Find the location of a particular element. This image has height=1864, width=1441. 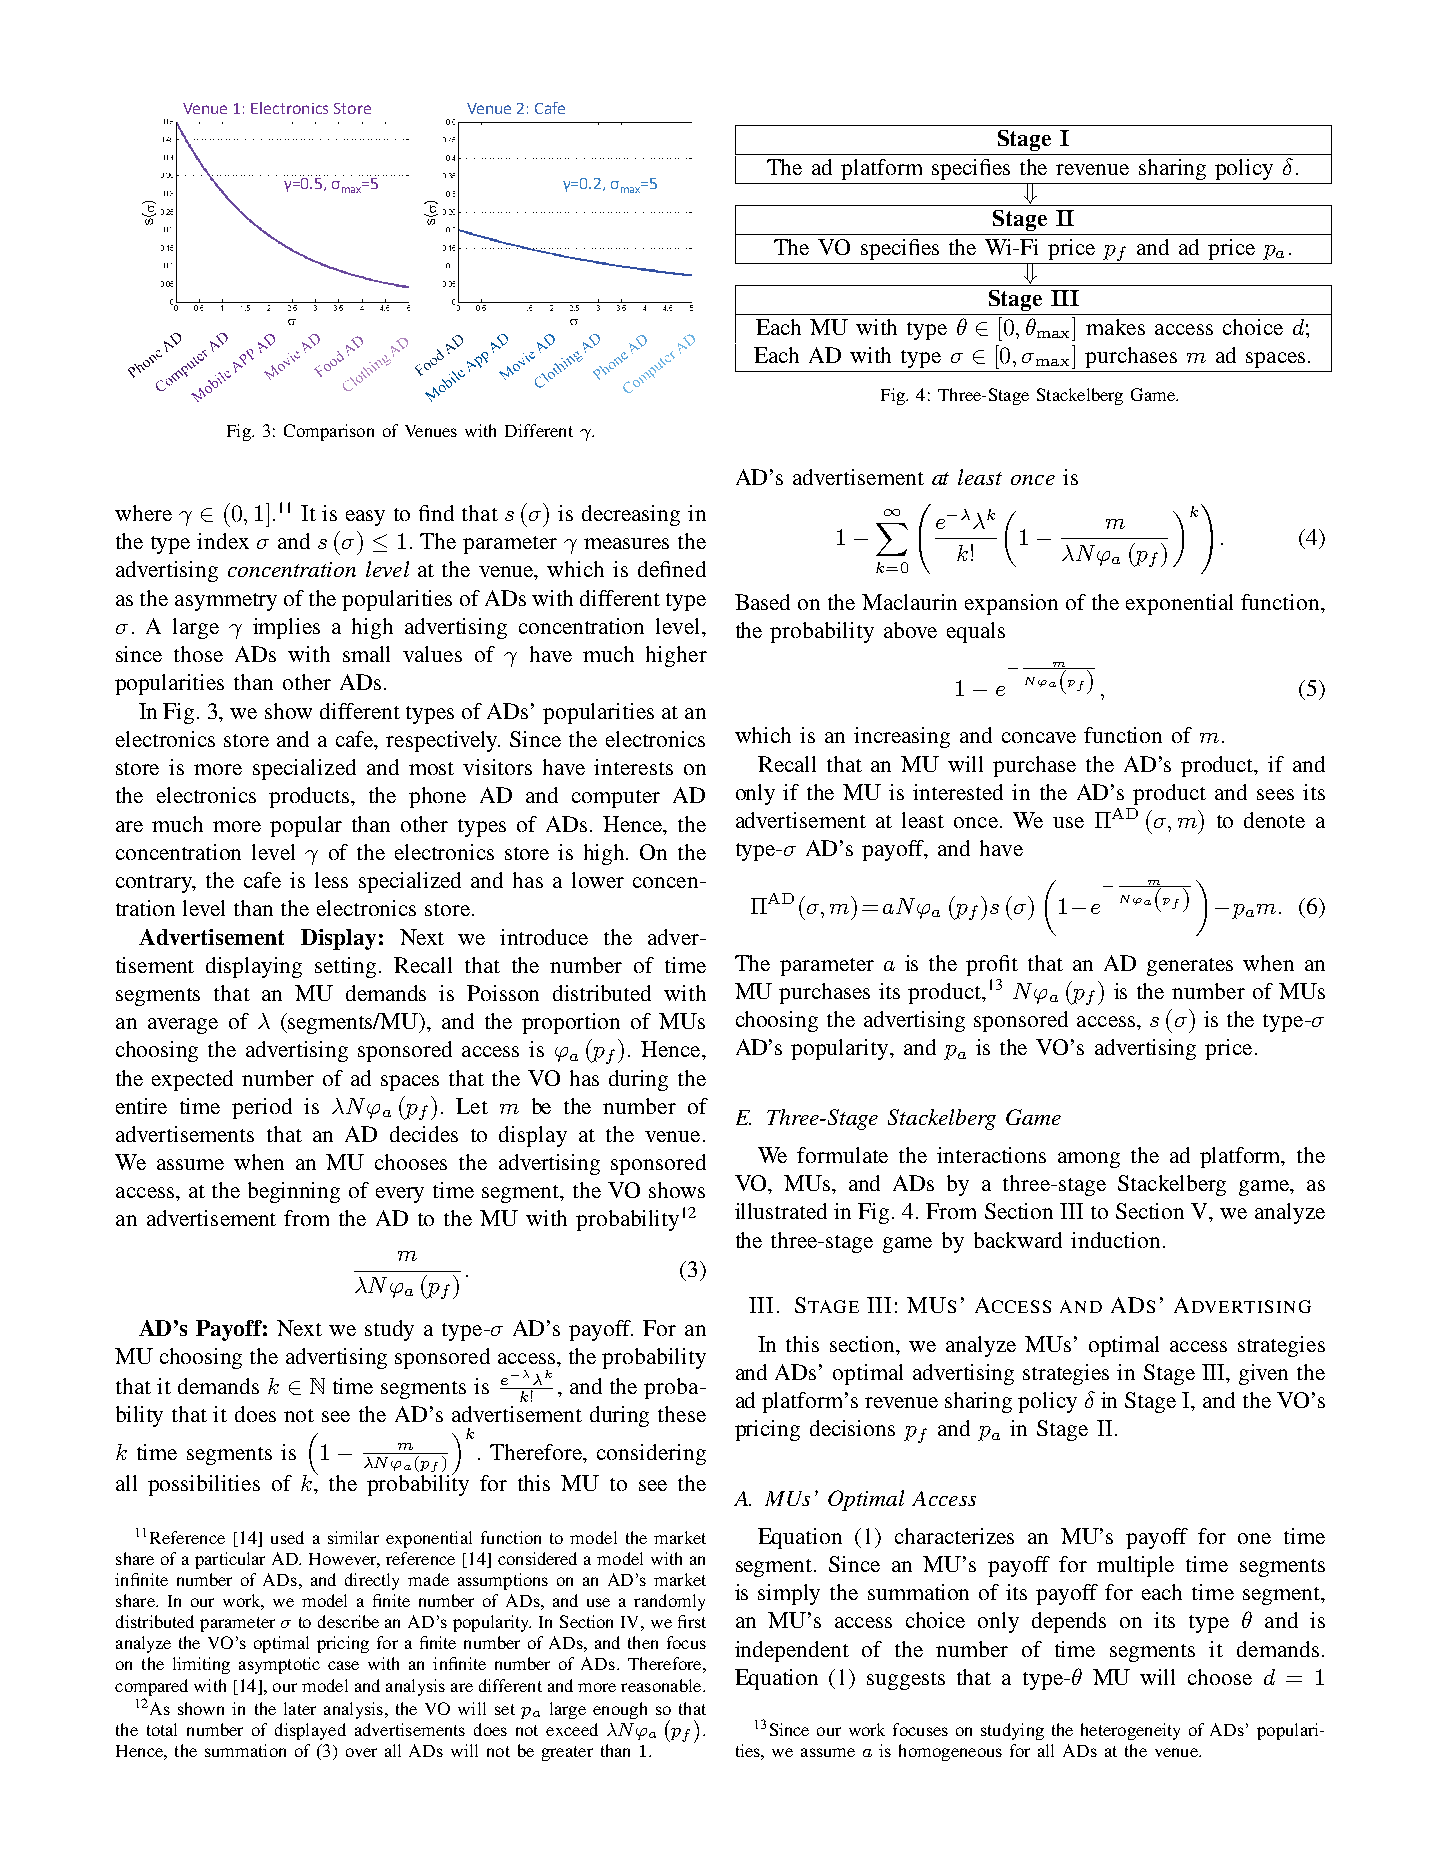

decreasing is located at coordinates (631, 515).
